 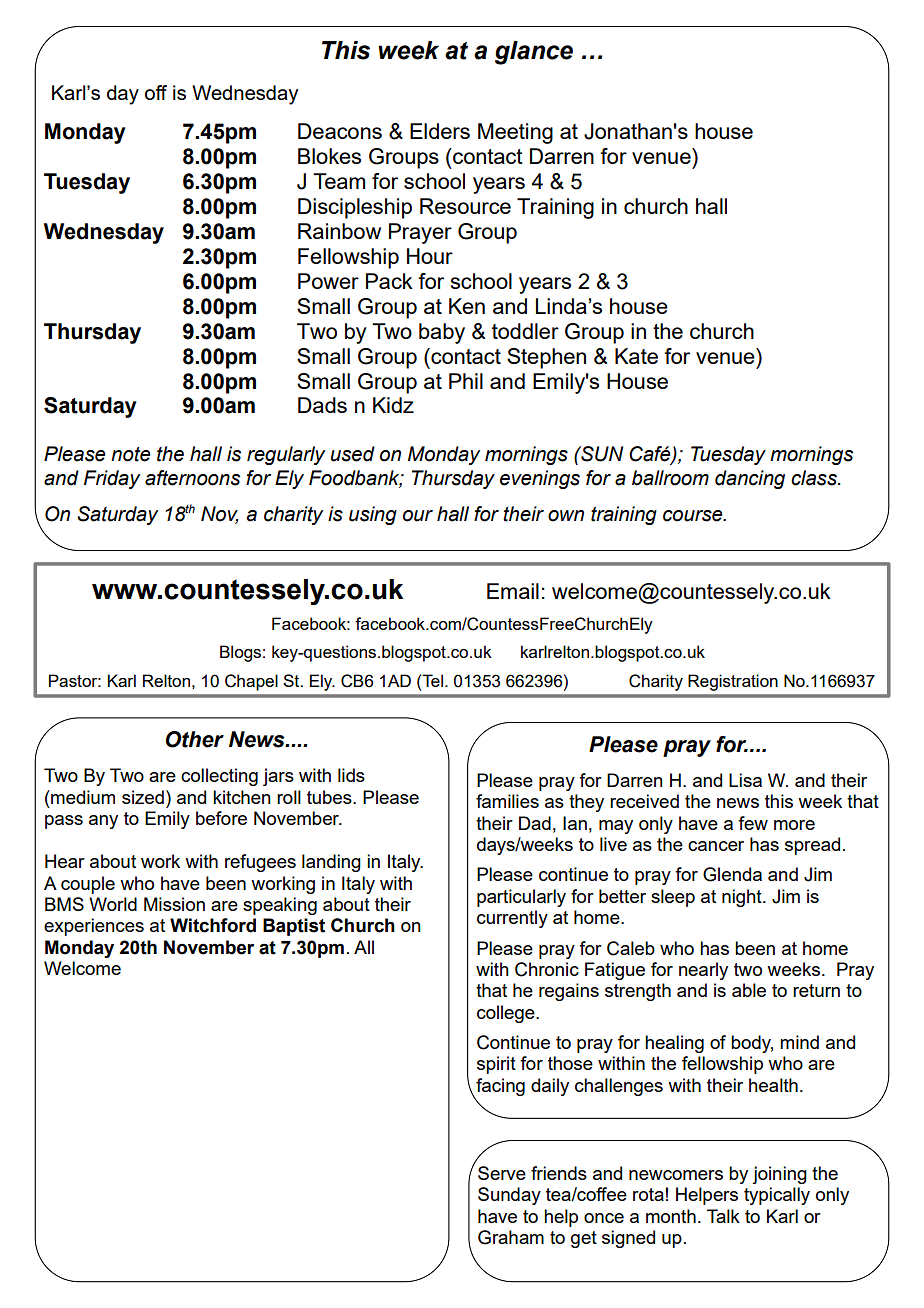 What do you see at coordinates (440, 131) in the document?
I see `Elders` at bounding box center [440, 131].
